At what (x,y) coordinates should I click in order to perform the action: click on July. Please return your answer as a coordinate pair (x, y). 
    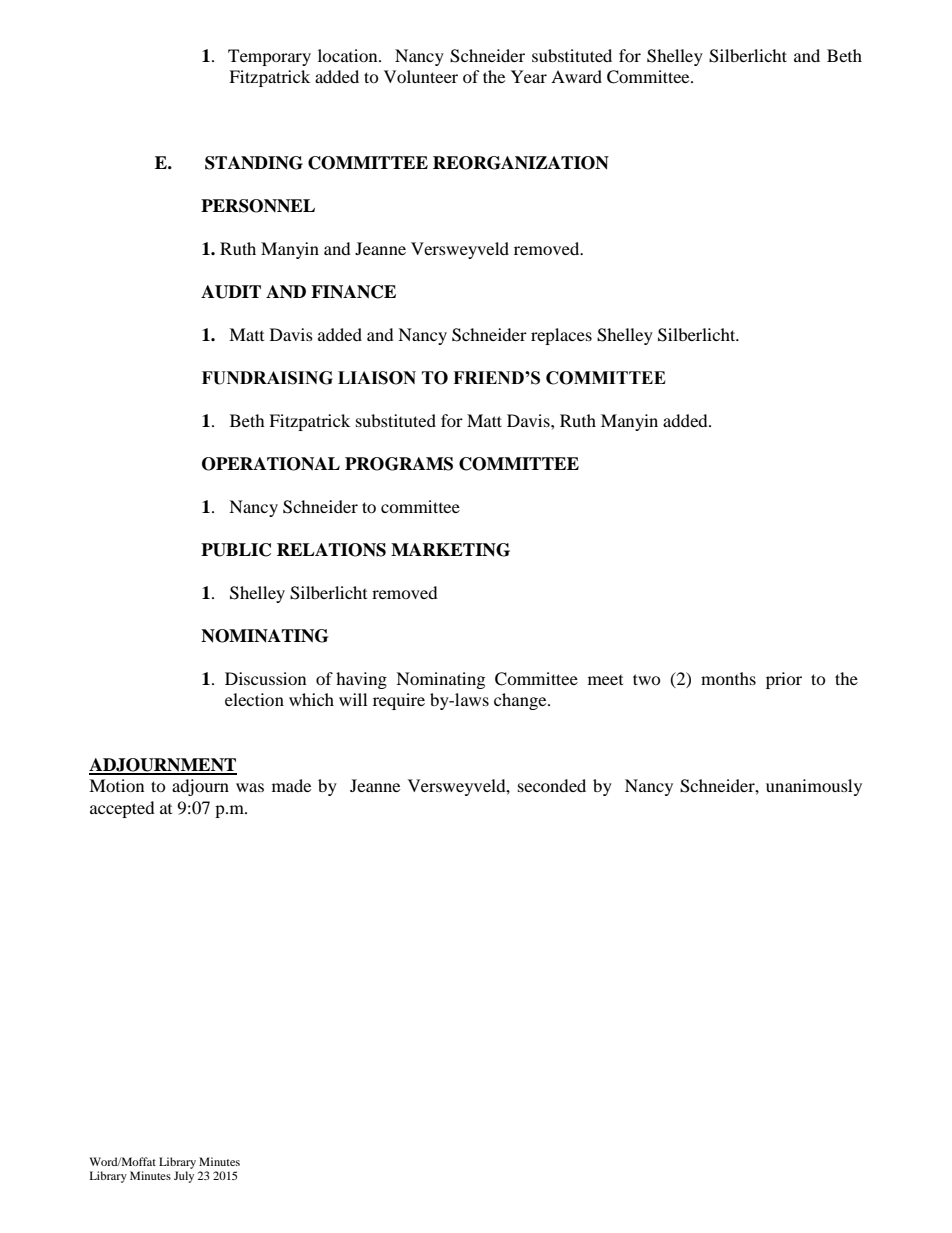
    Looking at the image, I should click on (184, 1177).
